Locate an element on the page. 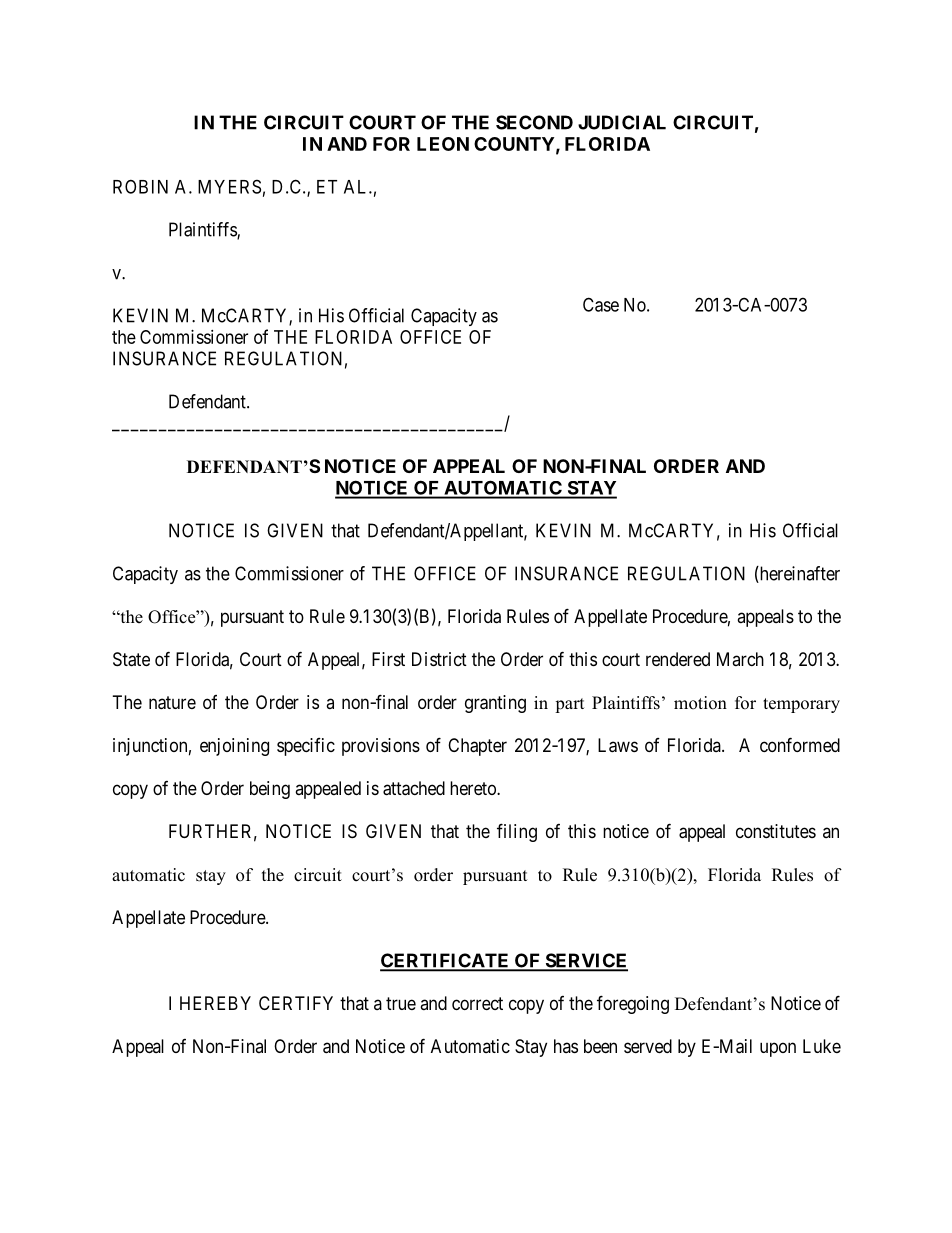 The height and width of the page is (1233, 952). JUDICIAL is located at coordinates (622, 122).
